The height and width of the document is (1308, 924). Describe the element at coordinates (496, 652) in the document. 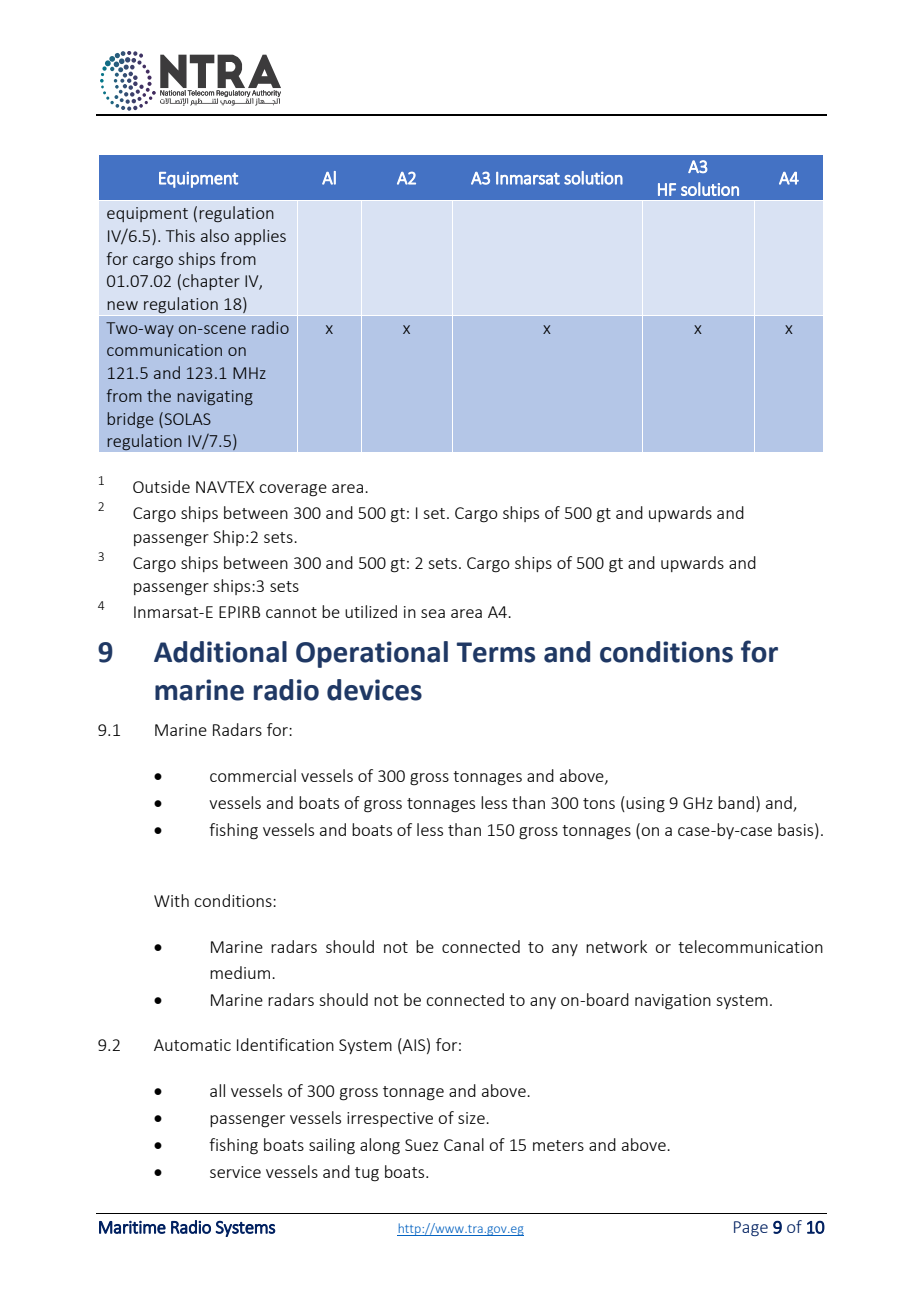

I see `Terms` at that location.
